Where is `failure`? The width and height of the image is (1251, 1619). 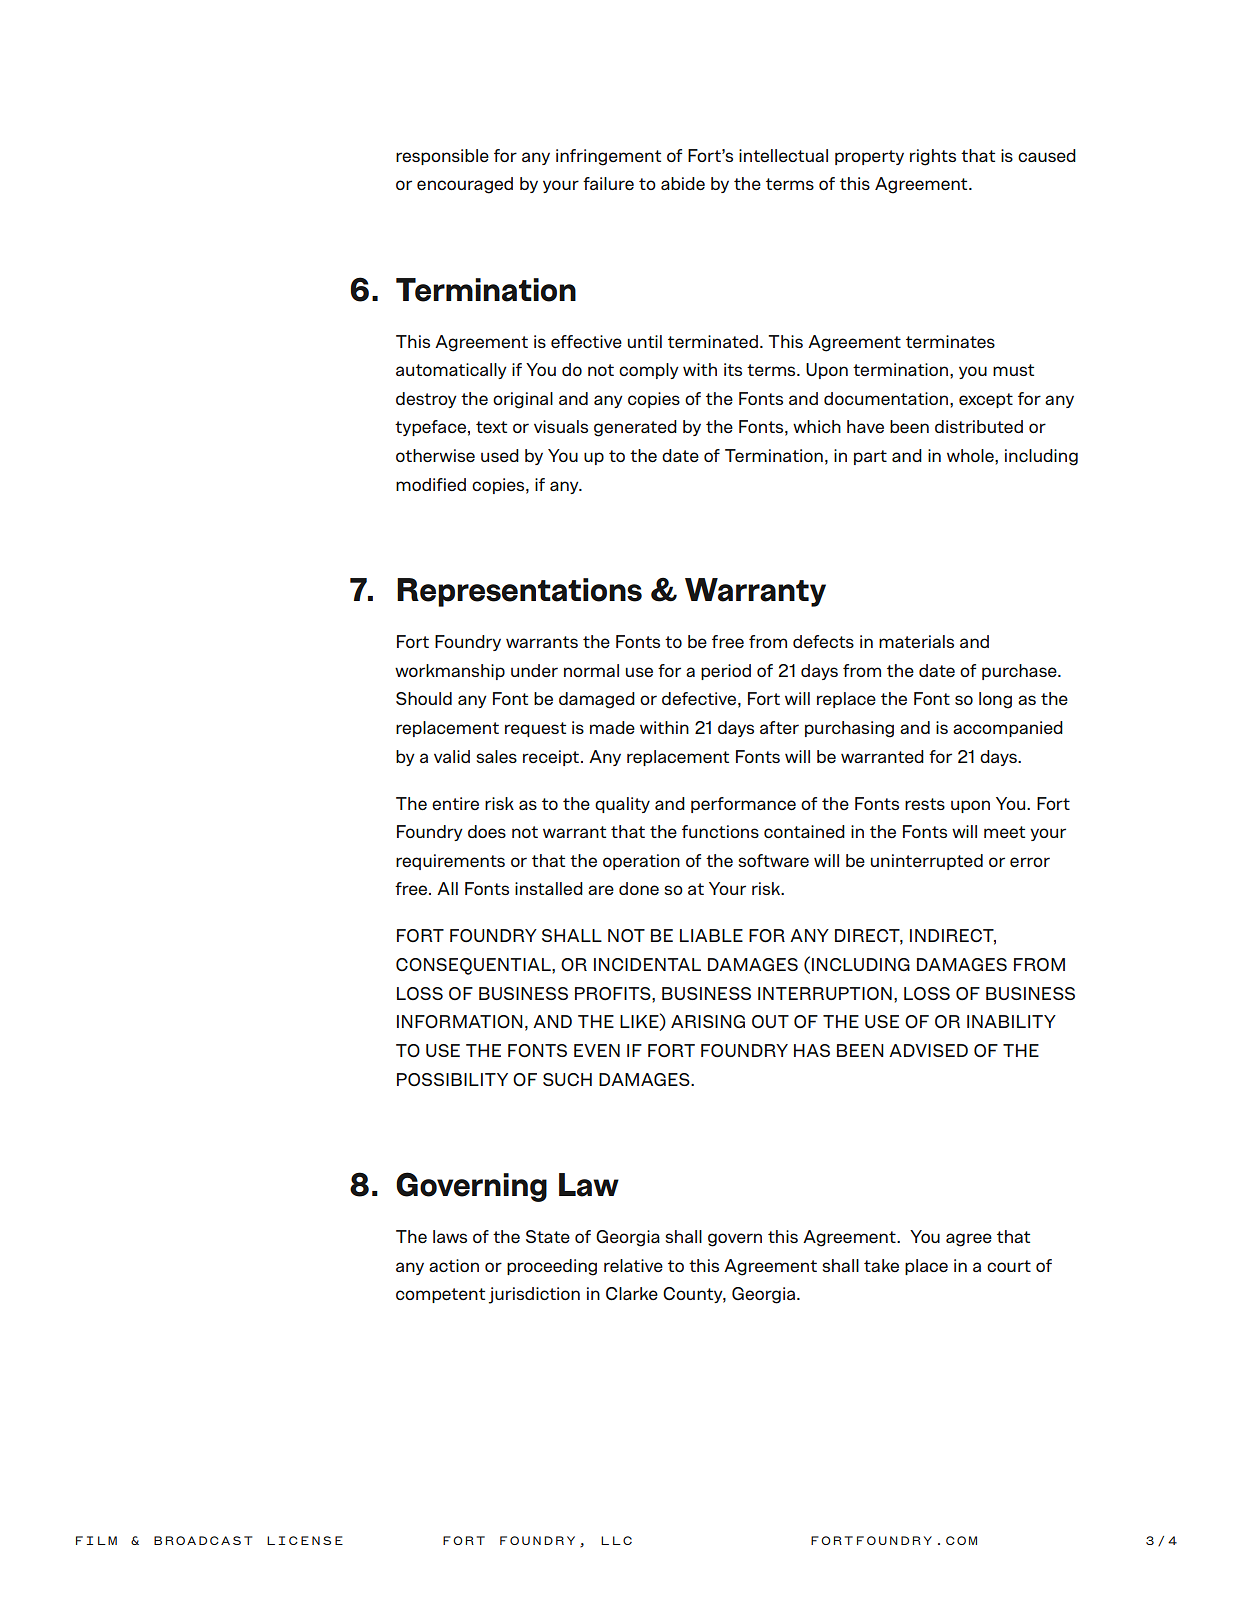 failure is located at coordinates (608, 183).
